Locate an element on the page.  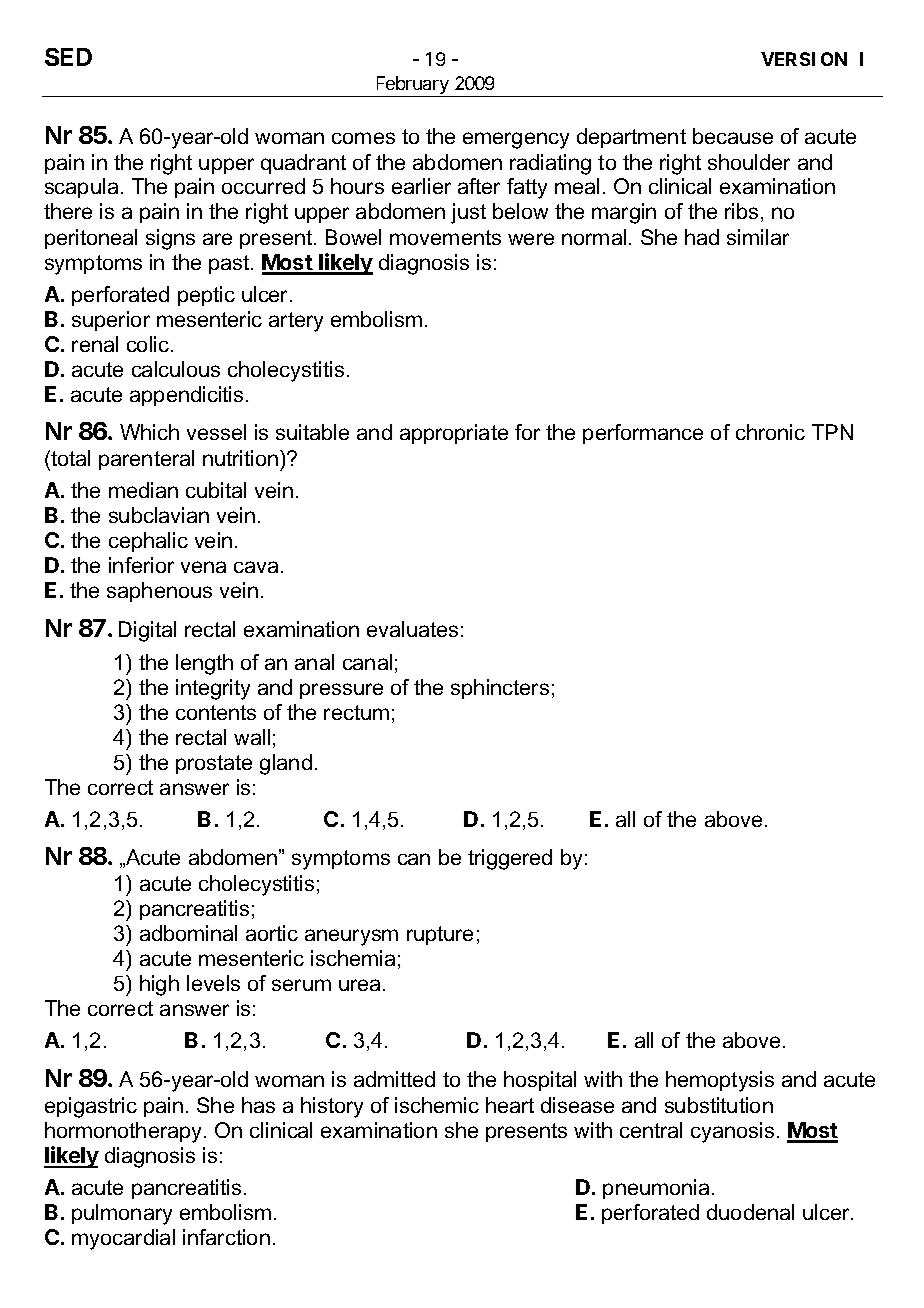
ischemic is located at coordinates (437, 1105).
